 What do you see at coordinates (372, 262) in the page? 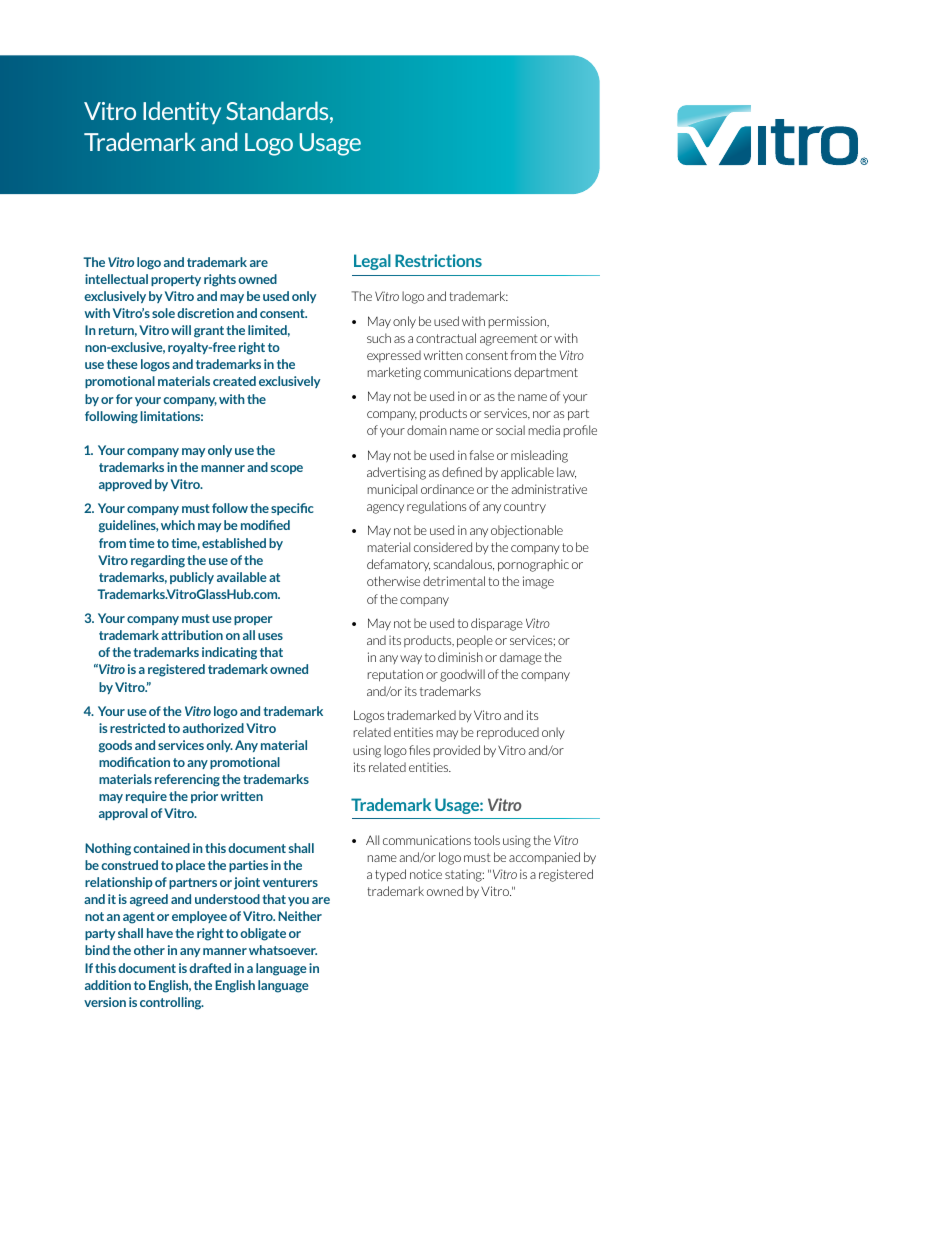
I see `Legal` at bounding box center [372, 262].
